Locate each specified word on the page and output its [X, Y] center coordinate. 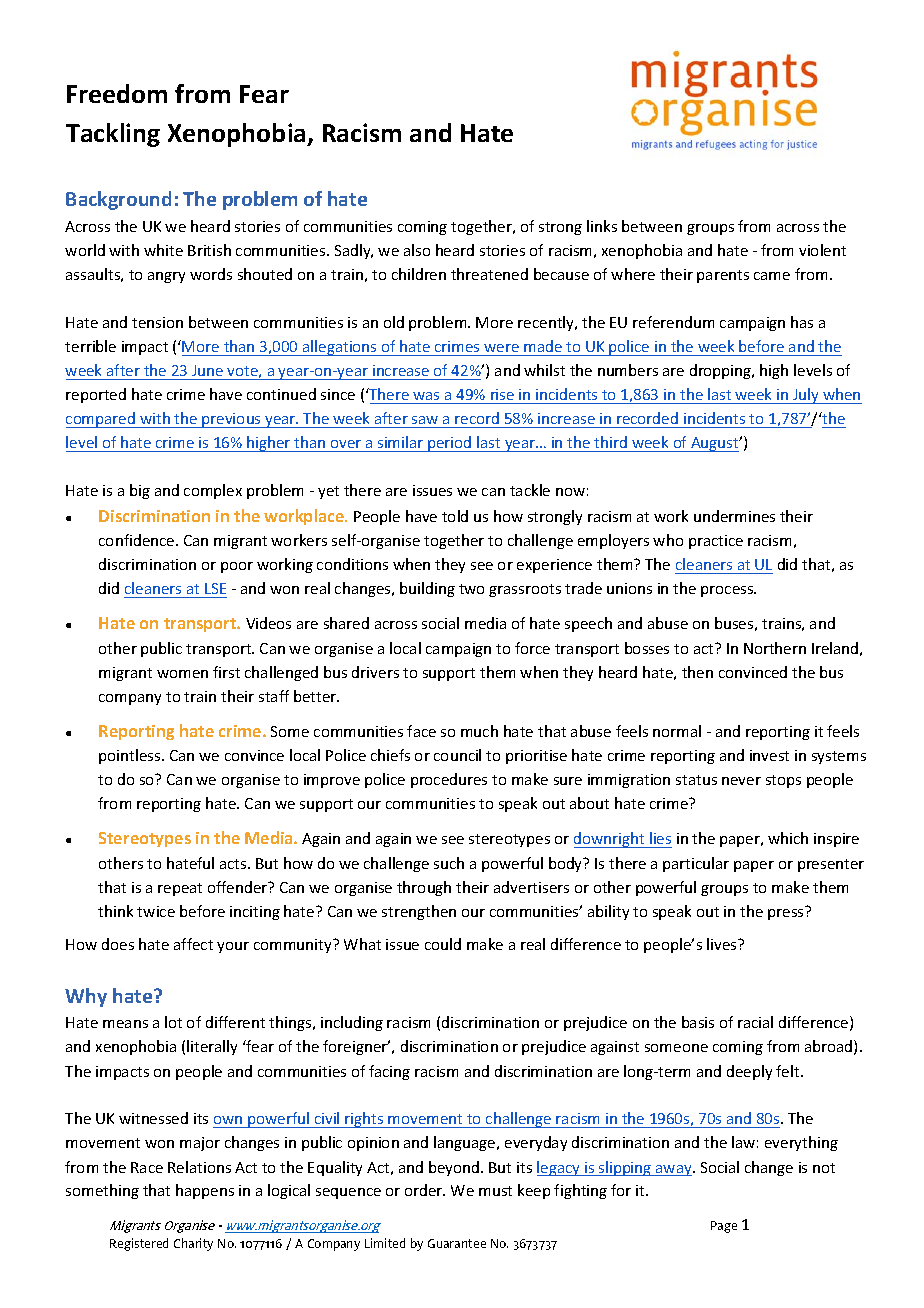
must [495, 1191]
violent [822, 250]
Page [724, 1227]
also [417, 250]
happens [205, 1191]
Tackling [113, 135]
